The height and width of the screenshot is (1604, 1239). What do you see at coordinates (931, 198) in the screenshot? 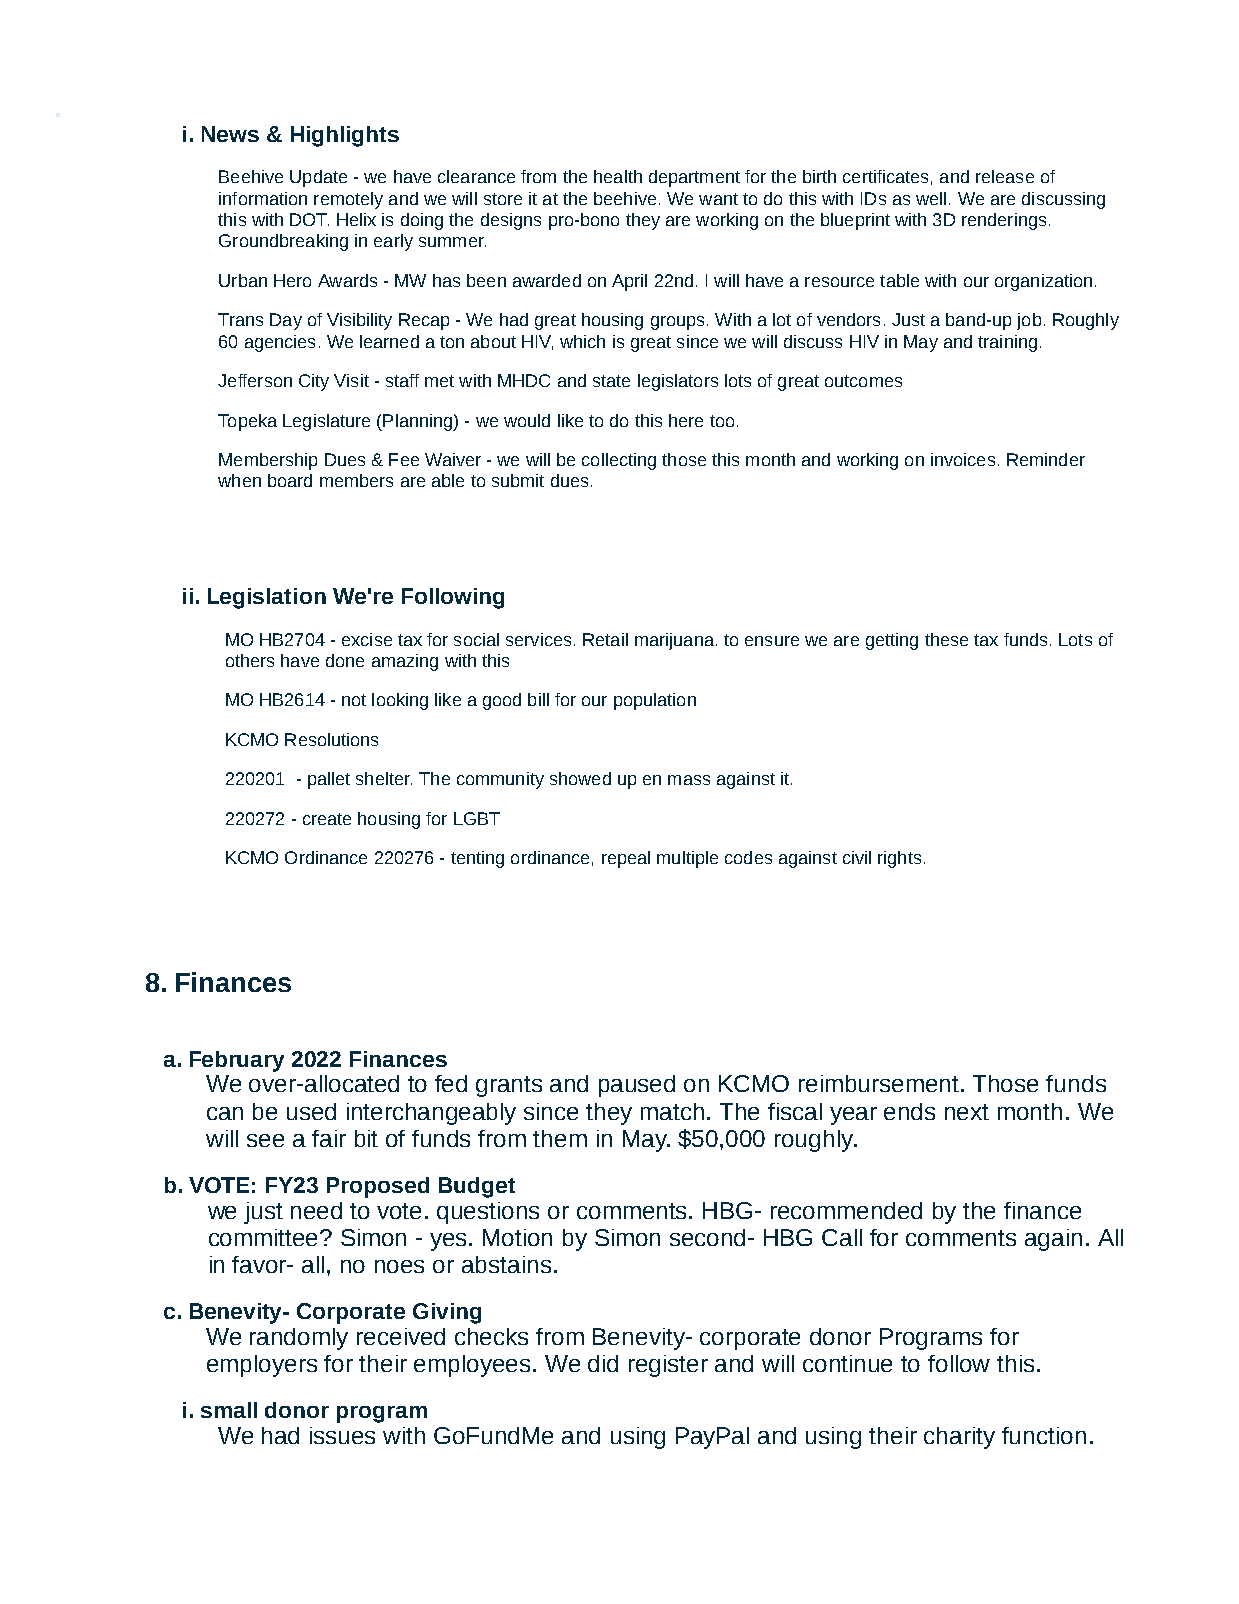
I see `well` at bounding box center [931, 198].
